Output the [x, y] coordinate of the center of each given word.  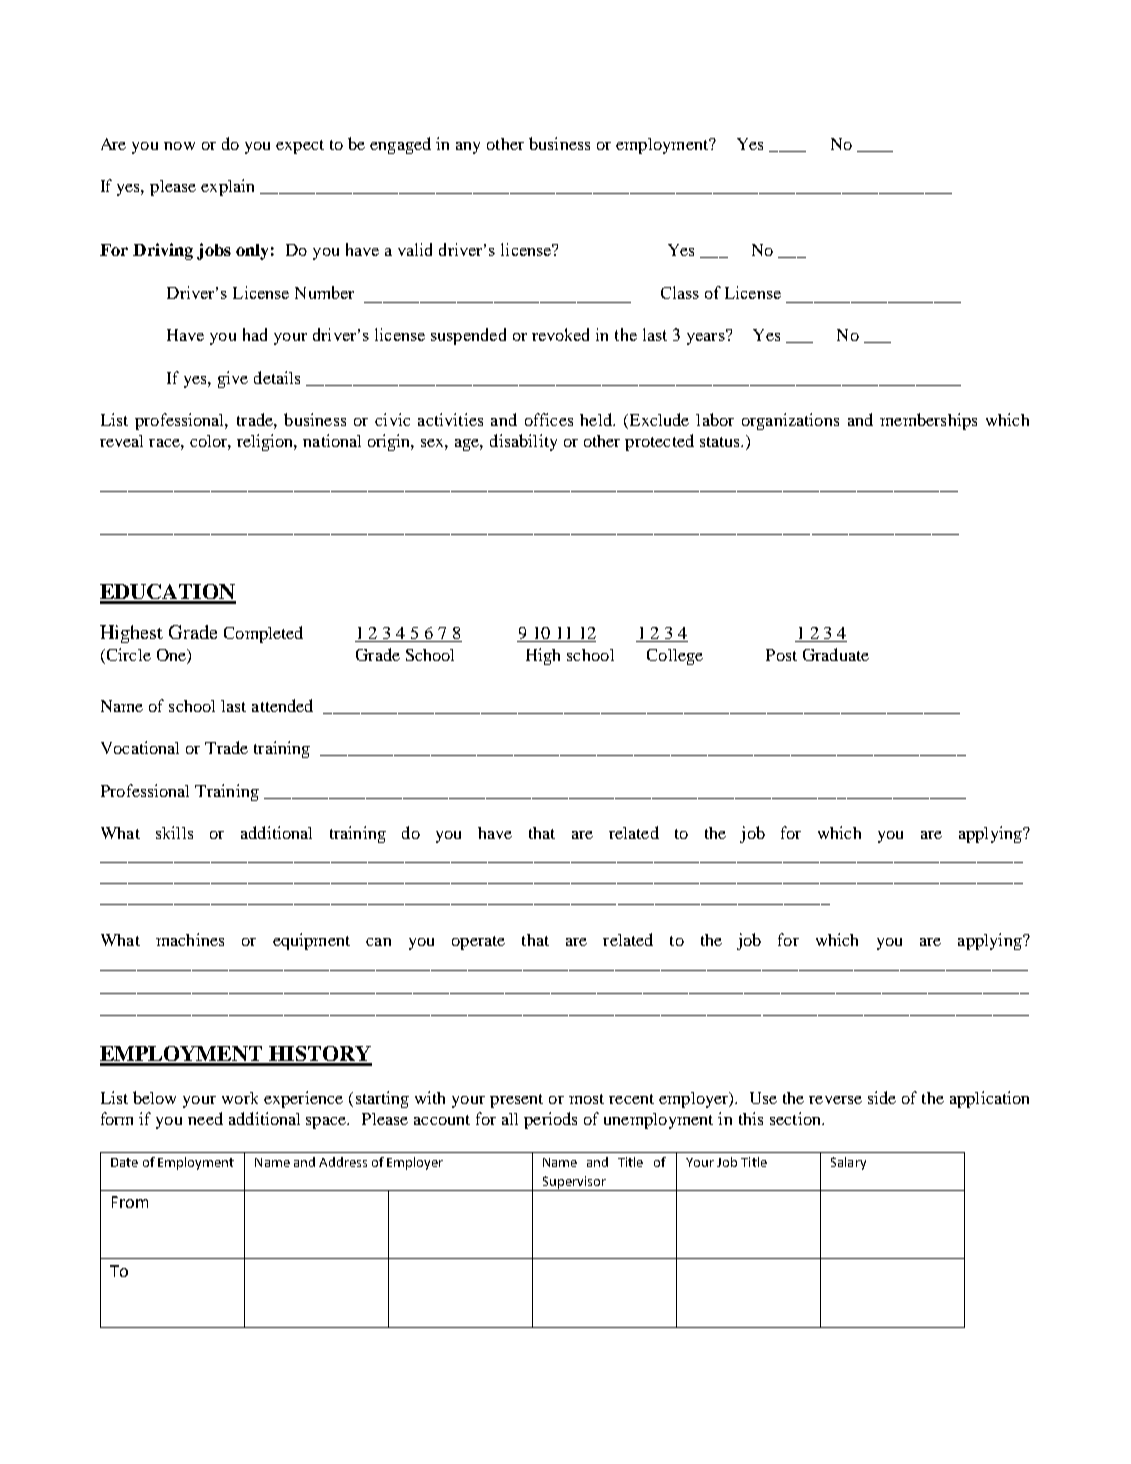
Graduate [836, 654]
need [205, 1118]
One [172, 656]
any [468, 148]
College [675, 657]
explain [227, 187]
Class [680, 292]
